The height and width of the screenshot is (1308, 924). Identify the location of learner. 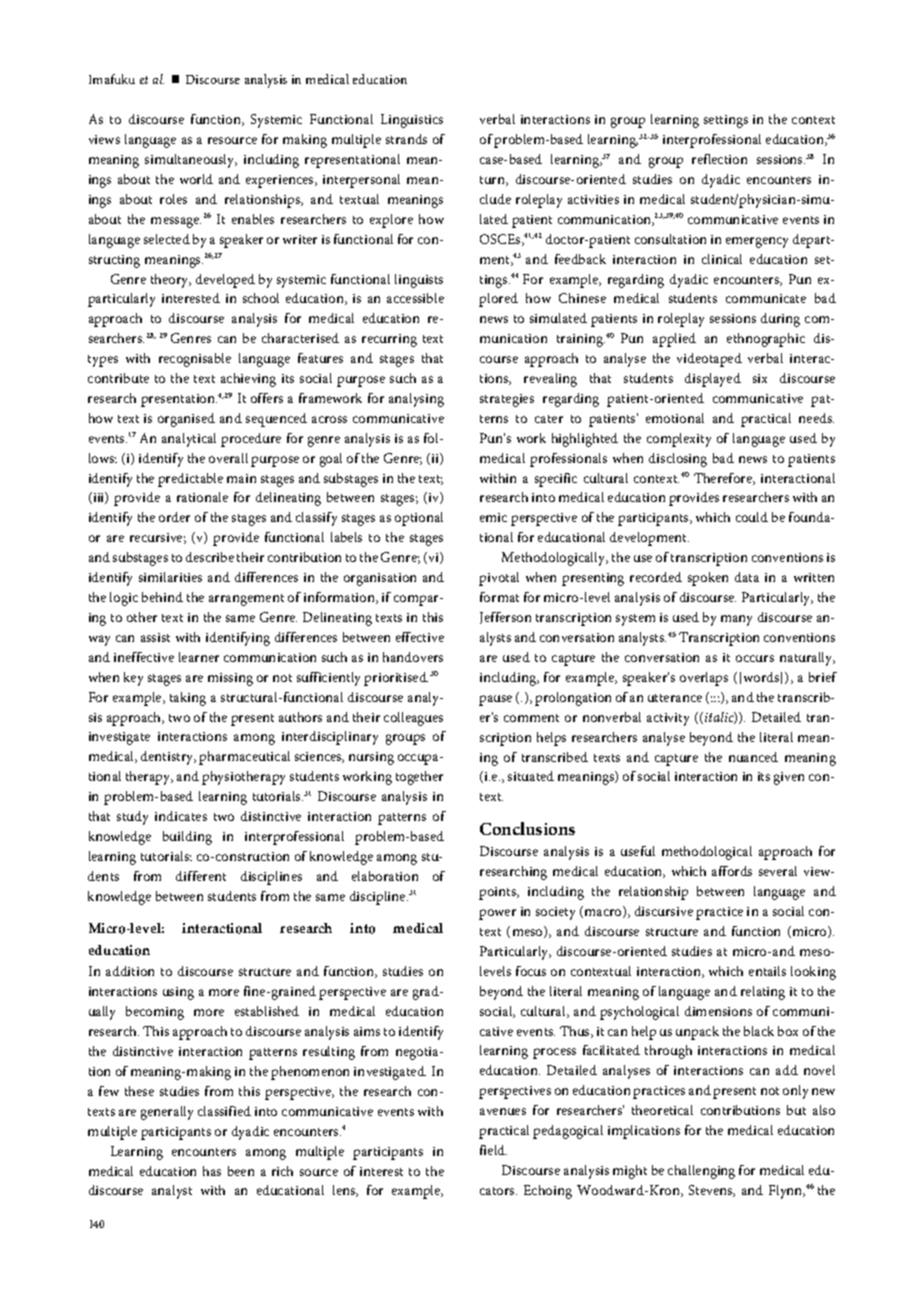
(199, 657).
